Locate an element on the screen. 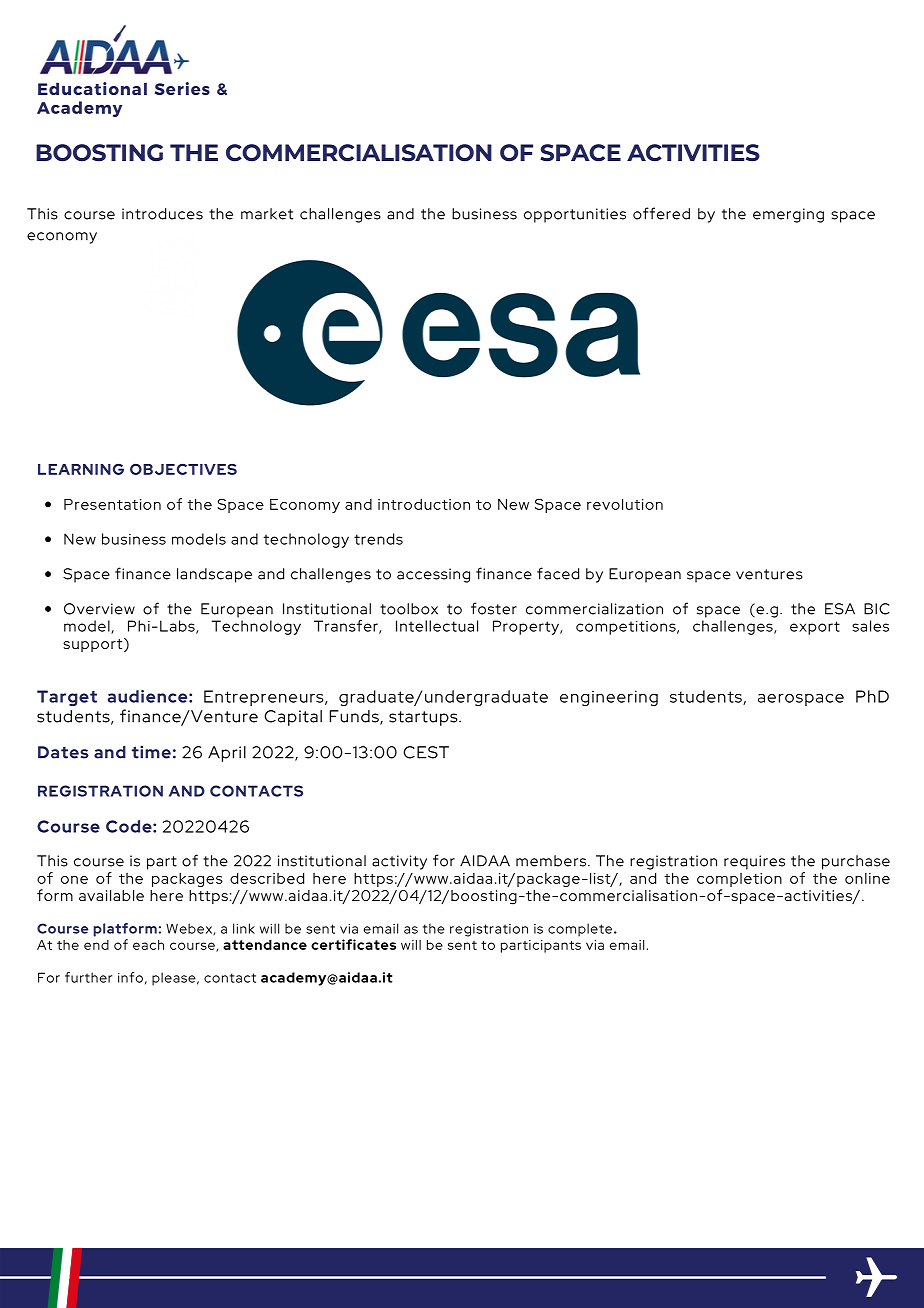 This screenshot has width=924, height=1308. Series is located at coordinates (182, 88).
